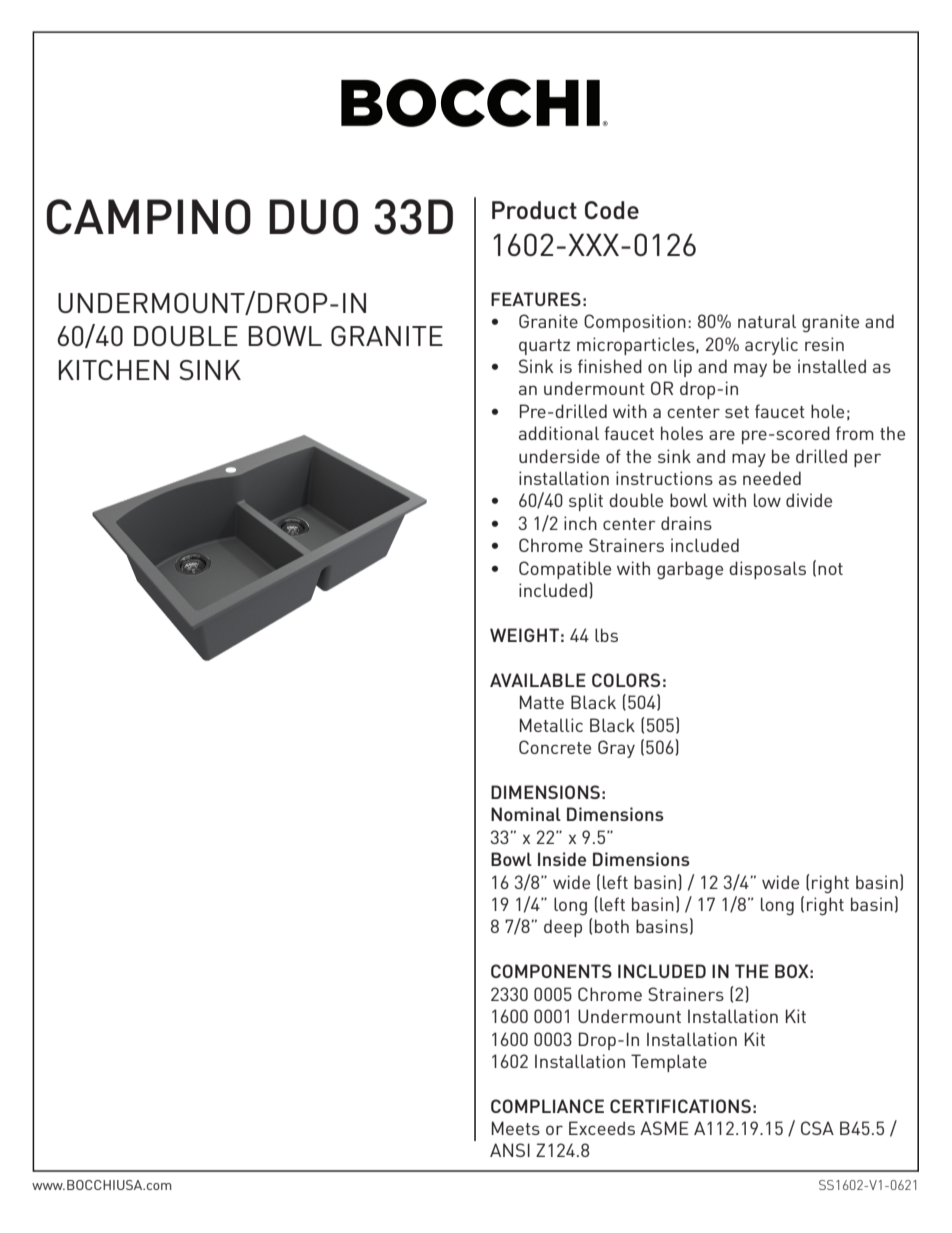 The height and width of the page is (1233, 952). Describe the element at coordinates (612, 926) in the page. I see `both` at that location.
